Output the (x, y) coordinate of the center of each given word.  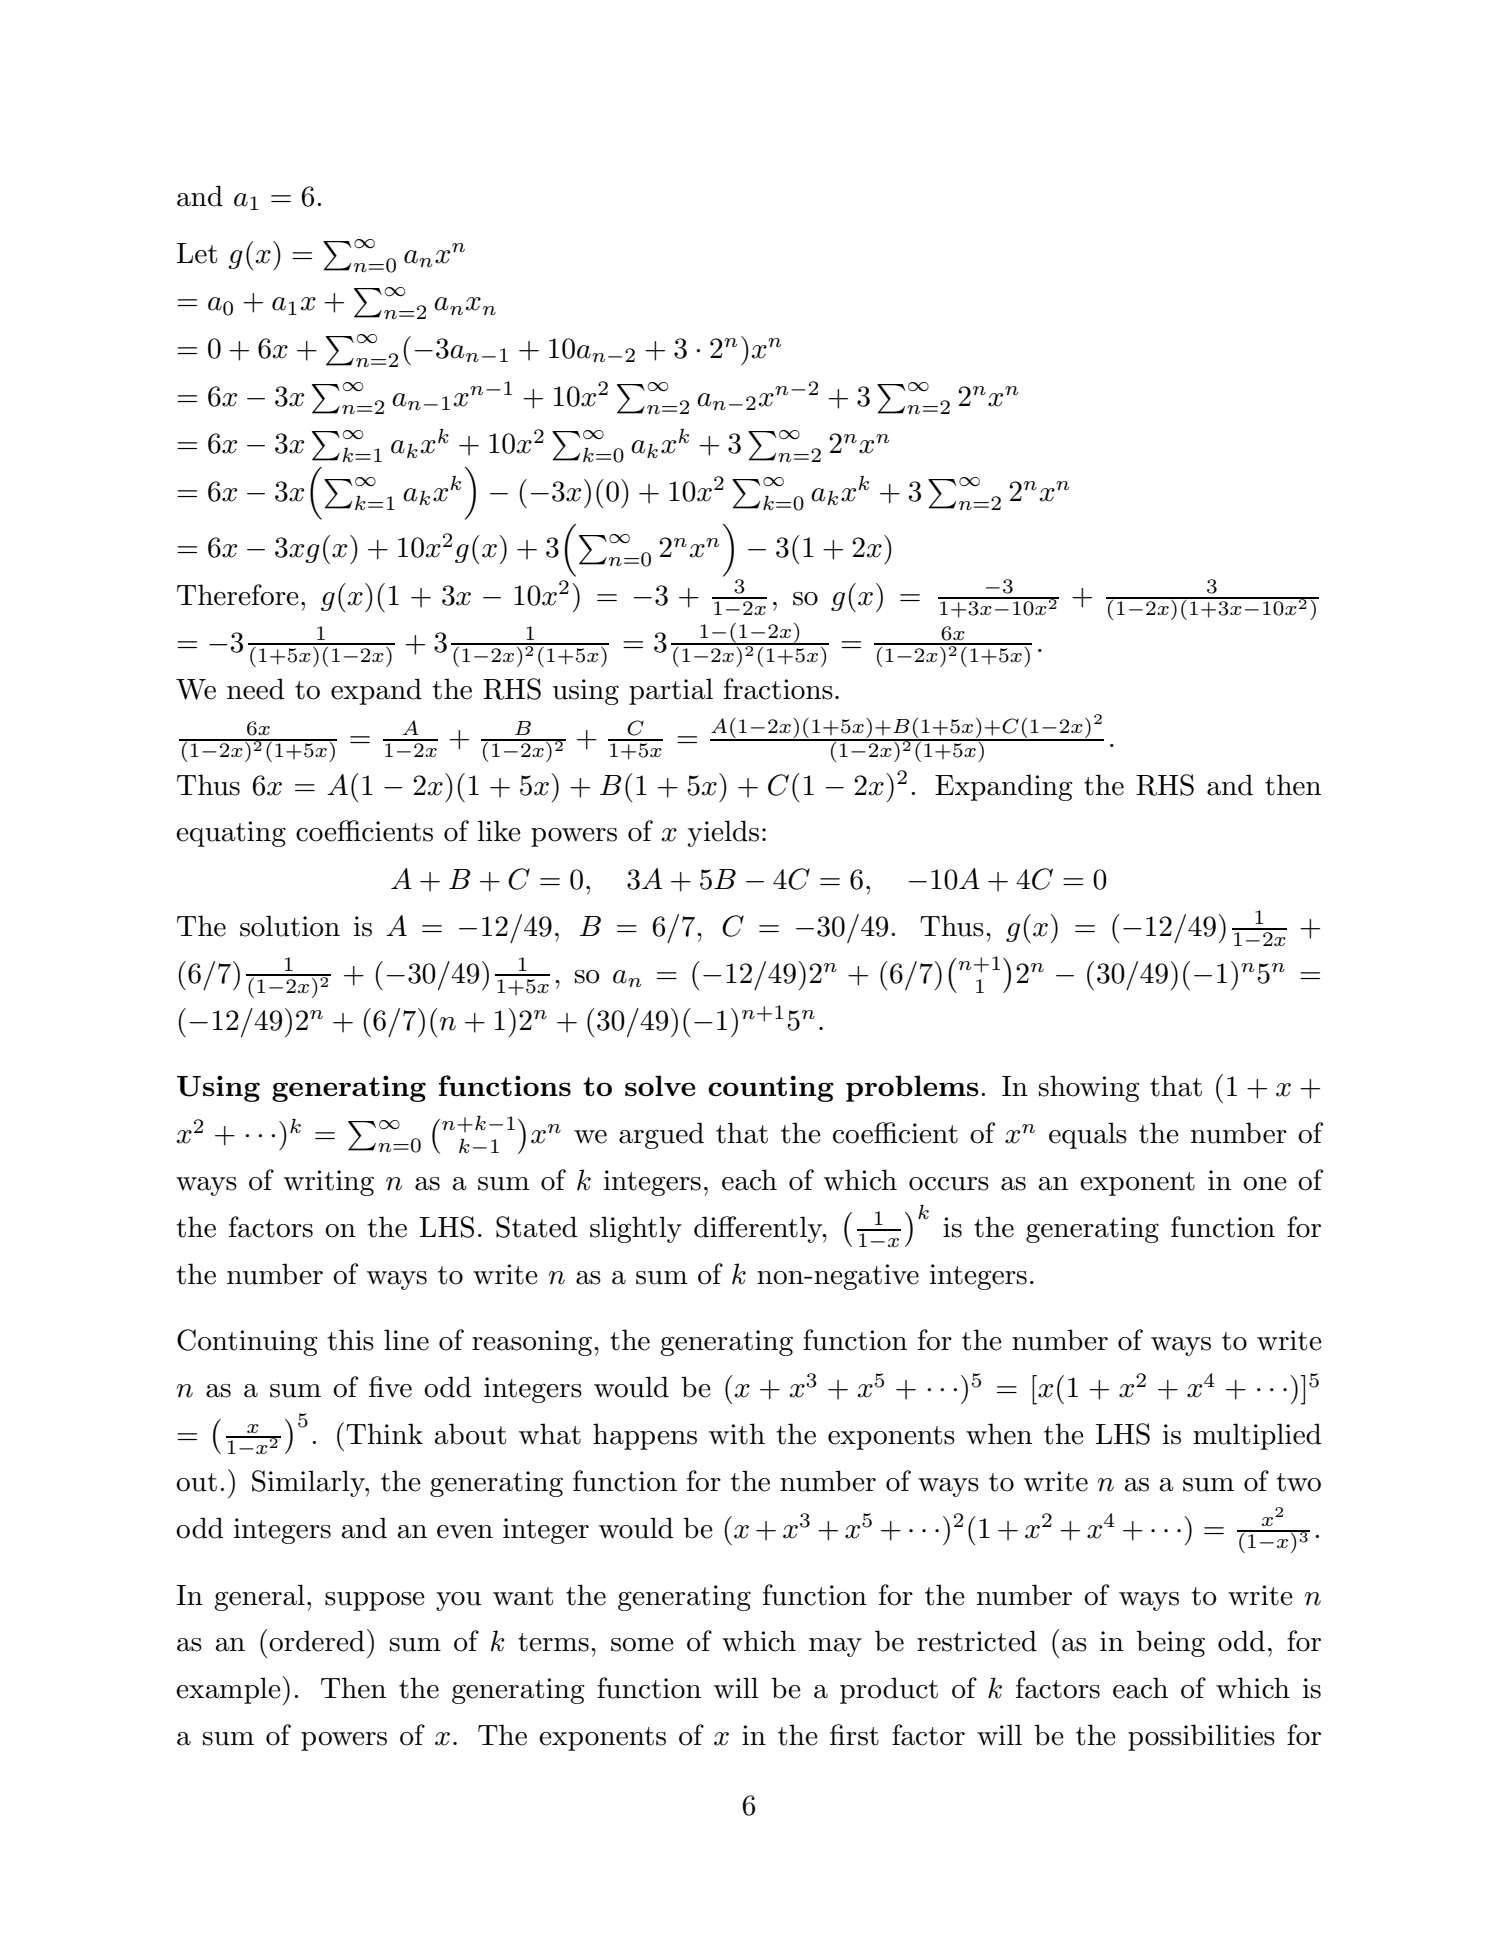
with (737, 1434)
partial (671, 691)
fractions (778, 689)
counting (771, 1088)
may (835, 1647)
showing (1089, 1088)
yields (723, 833)
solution (290, 926)
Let (197, 253)
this (350, 1340)
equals (1088, 1135)
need (255, 689)
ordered (317, 1641)
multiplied (1257, 1436)
